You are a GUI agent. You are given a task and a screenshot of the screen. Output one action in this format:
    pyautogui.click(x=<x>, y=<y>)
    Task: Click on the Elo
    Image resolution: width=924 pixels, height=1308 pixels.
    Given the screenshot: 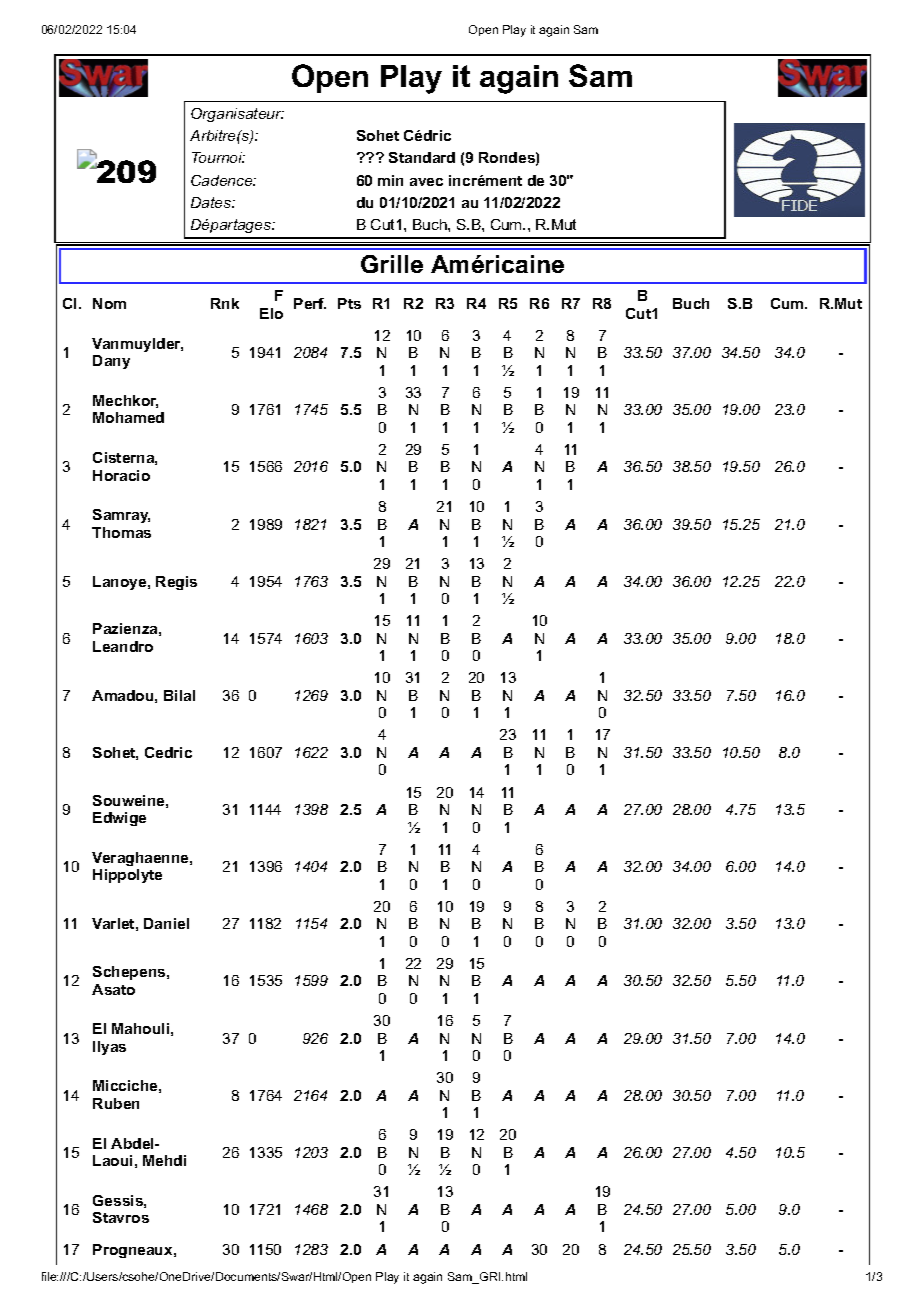 What is the action you would take?
    pyautogui.click(x=271, y=313)
